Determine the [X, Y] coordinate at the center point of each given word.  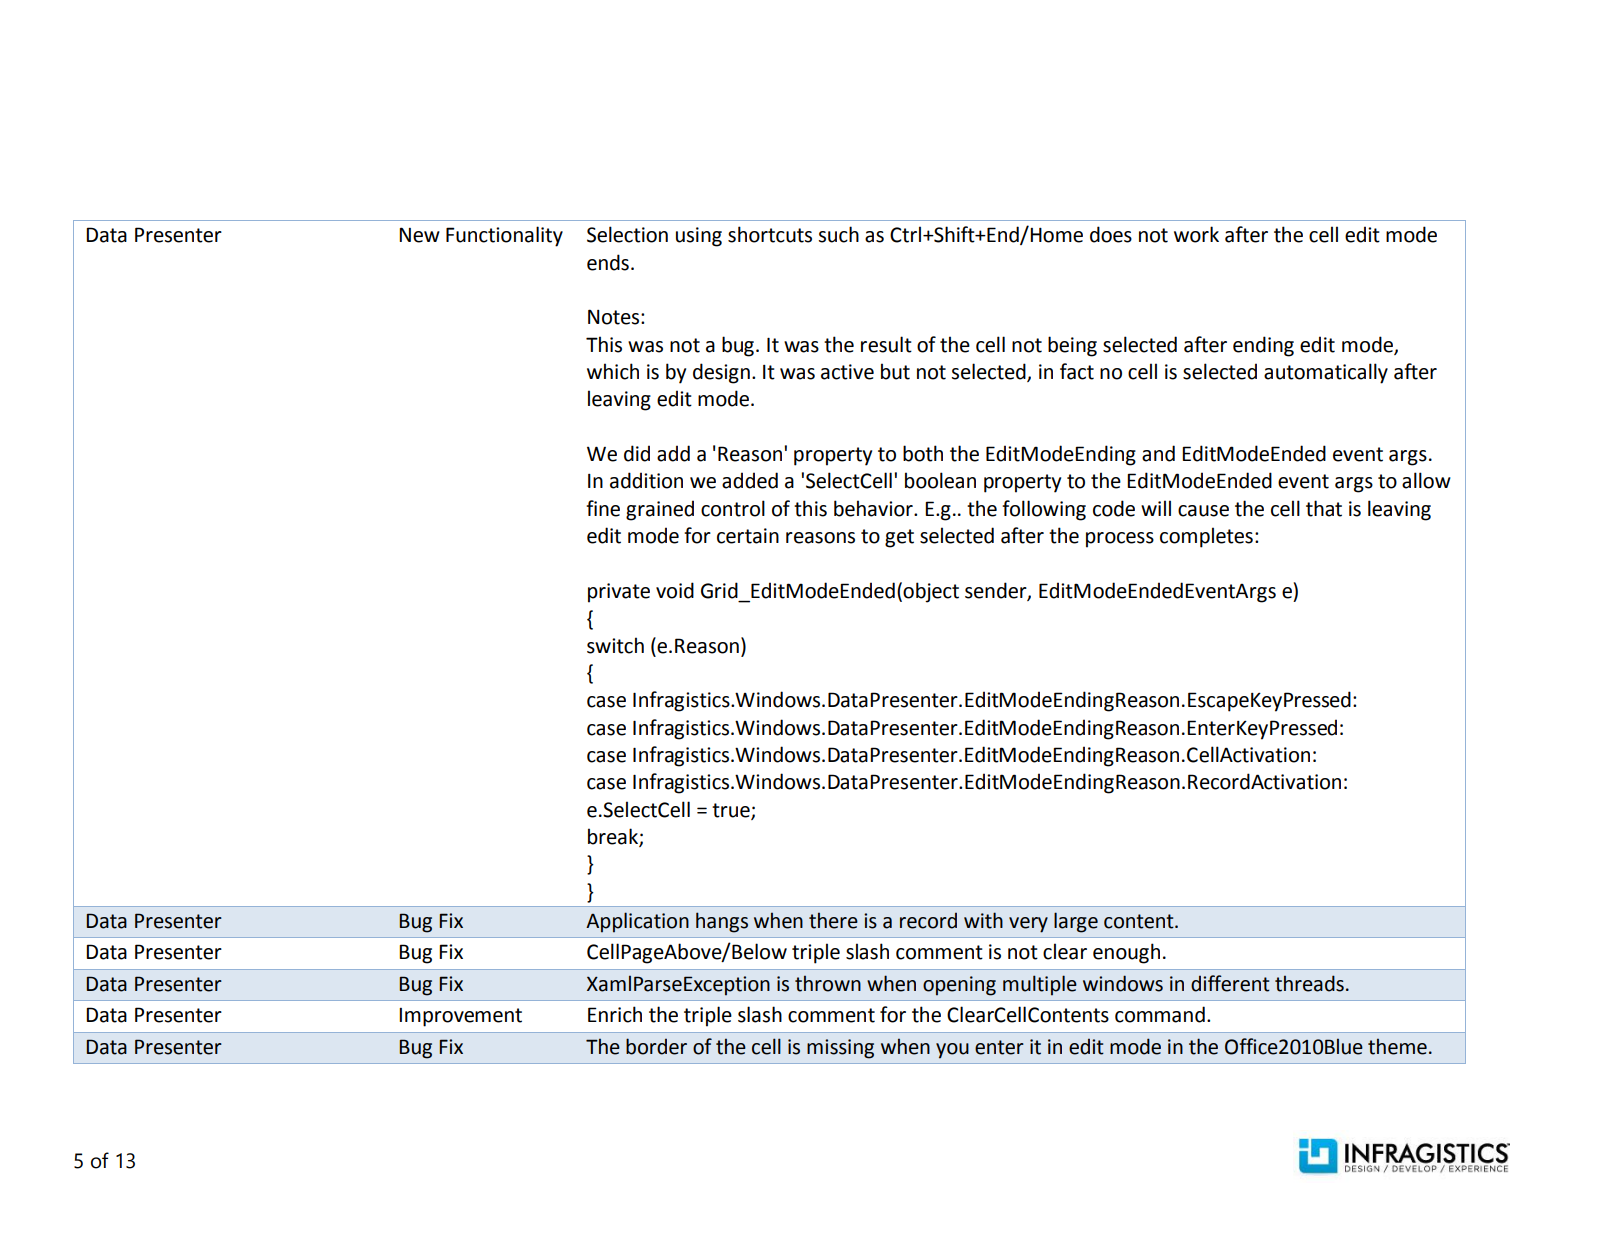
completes [1206, 537]
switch [615, 645]
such [838, 234]
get [899, 538]
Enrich [615, 1014]
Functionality [504, 236]
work [1196, 234]
